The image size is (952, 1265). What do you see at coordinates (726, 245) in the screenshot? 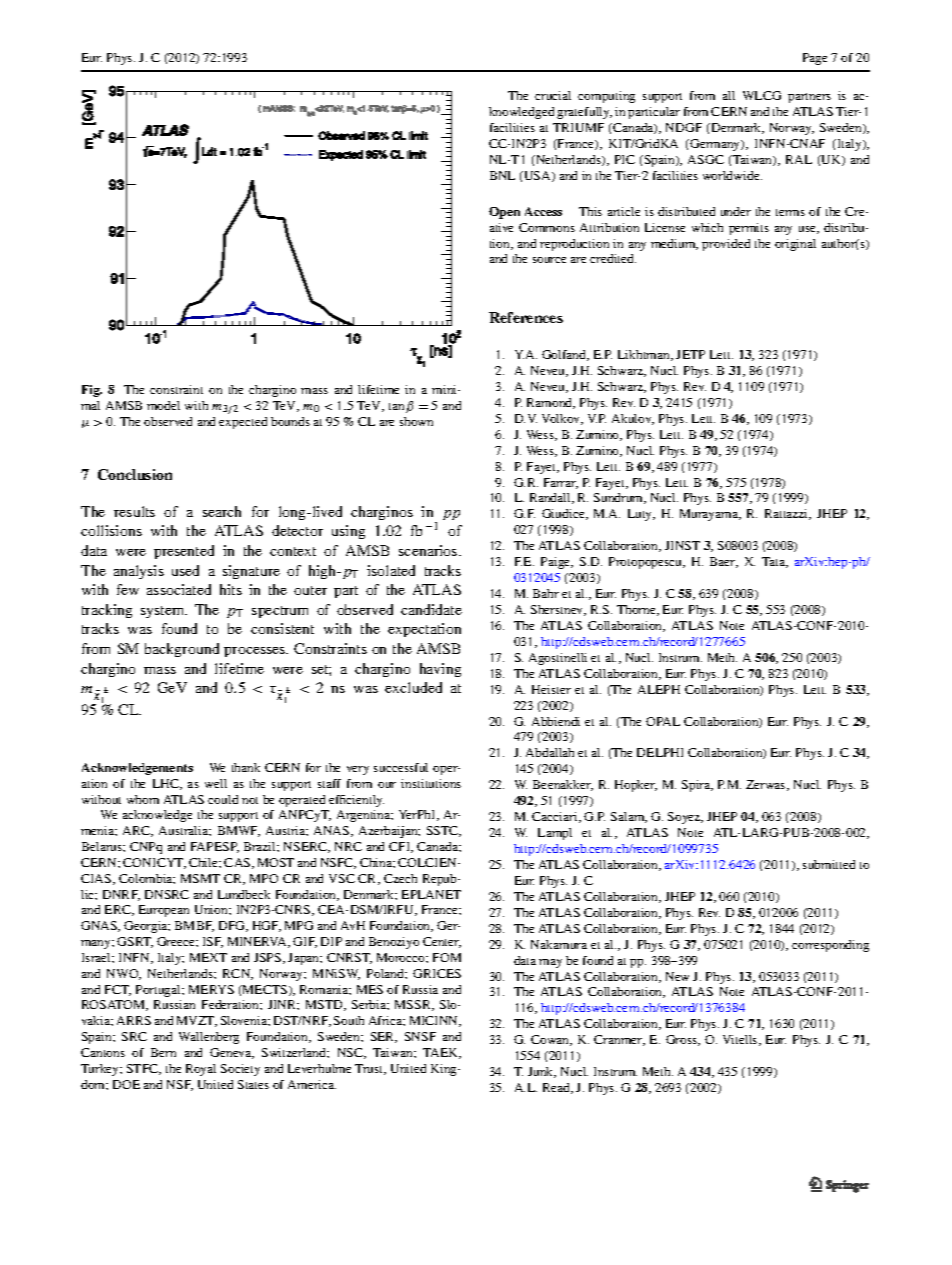
I see `provided` at bounding box center [726, 245].
